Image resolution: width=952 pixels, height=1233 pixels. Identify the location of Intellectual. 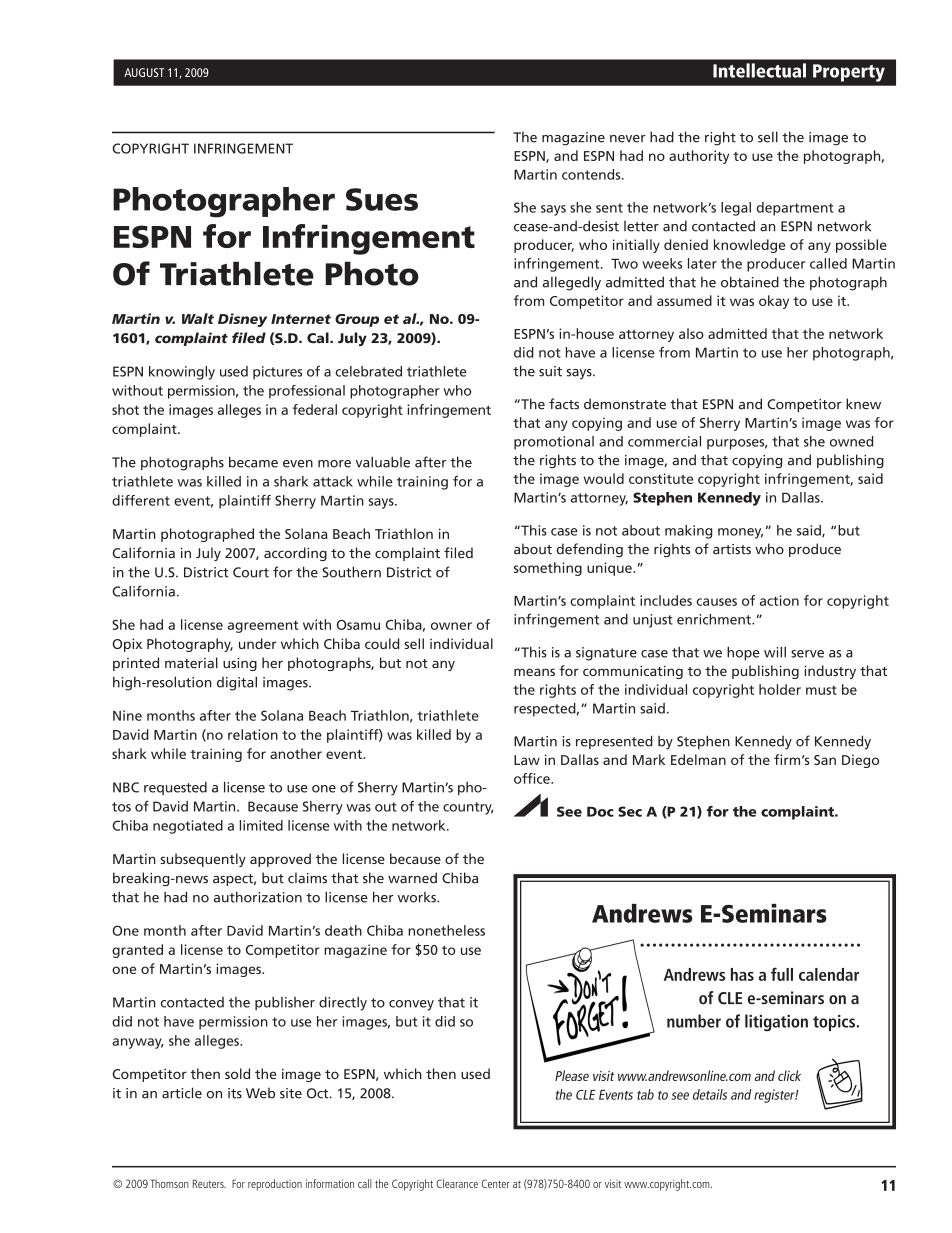
(759, 70).
